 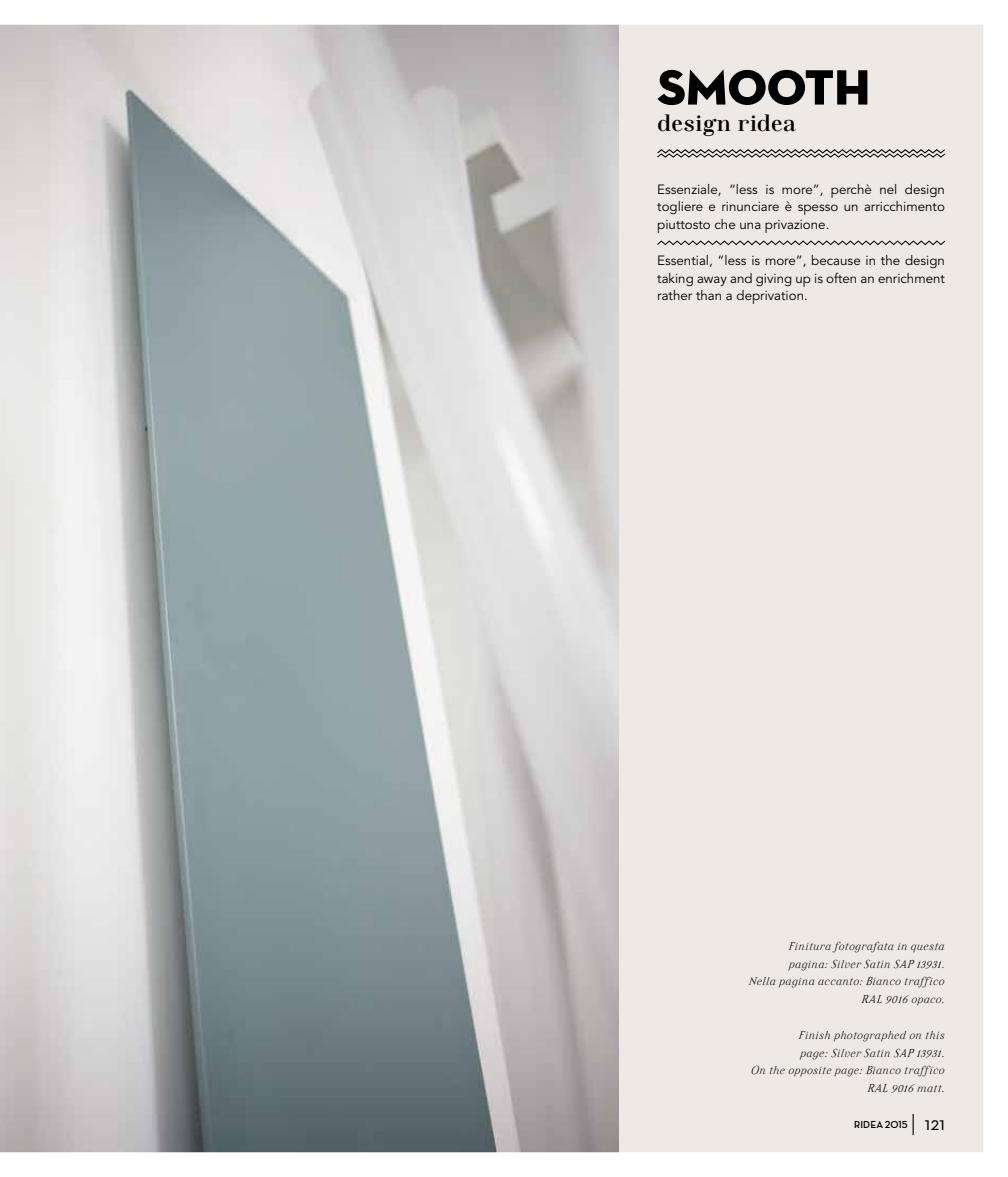 What do you see at coordinates (725, 224) in the page?
I see `che` at bounding box center [725, 224].
